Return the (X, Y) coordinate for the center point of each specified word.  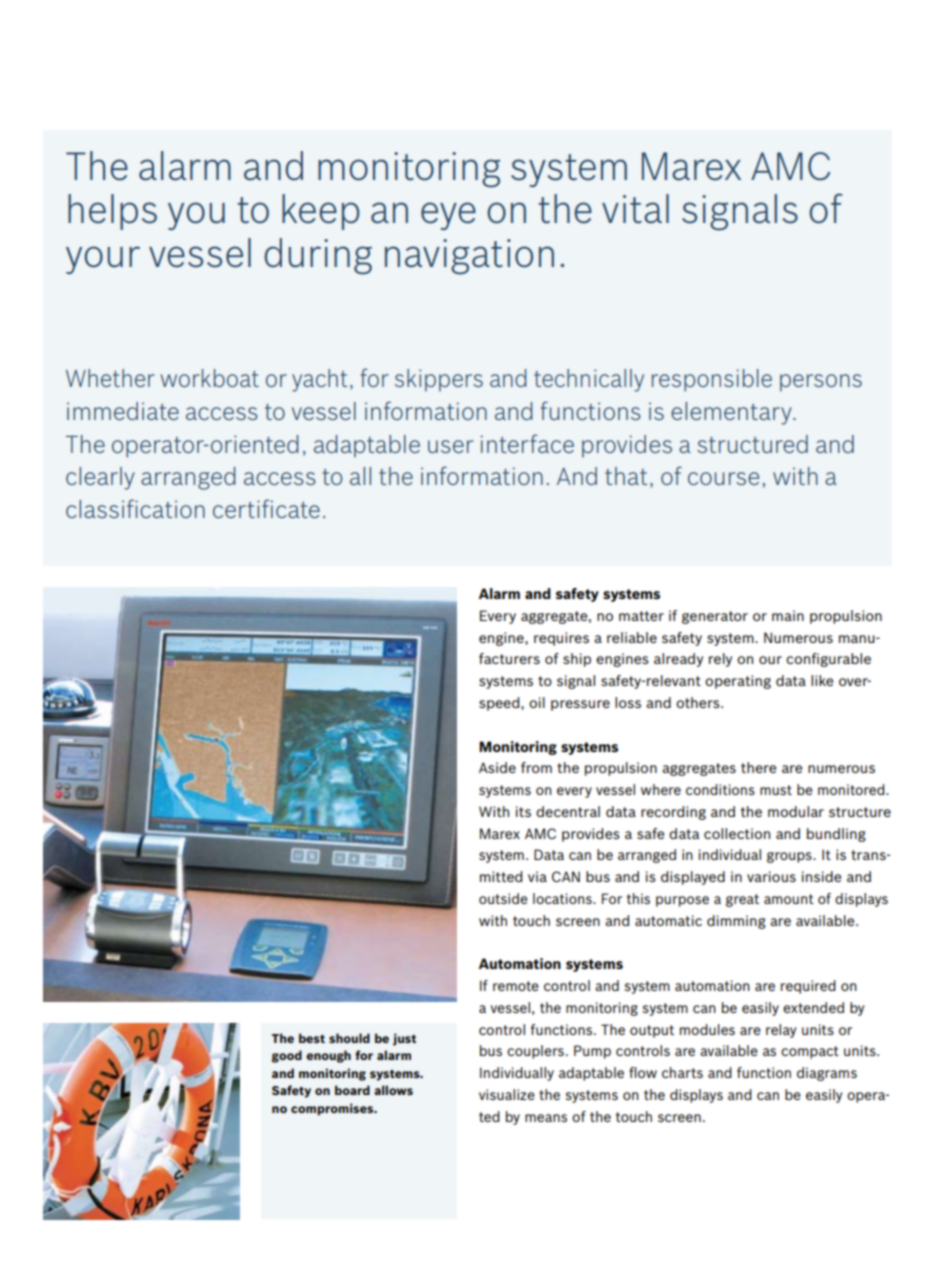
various (771, 876)
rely (720, 660)
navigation (469, 257)
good (287, 1056)
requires (561, 639)
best (312, 1038)
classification (135, 508)
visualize (507, 1094)
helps (112, 212)
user (450, 446)
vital (635, 209)
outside (503, 898)
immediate (123, 411)
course (723, 478)
